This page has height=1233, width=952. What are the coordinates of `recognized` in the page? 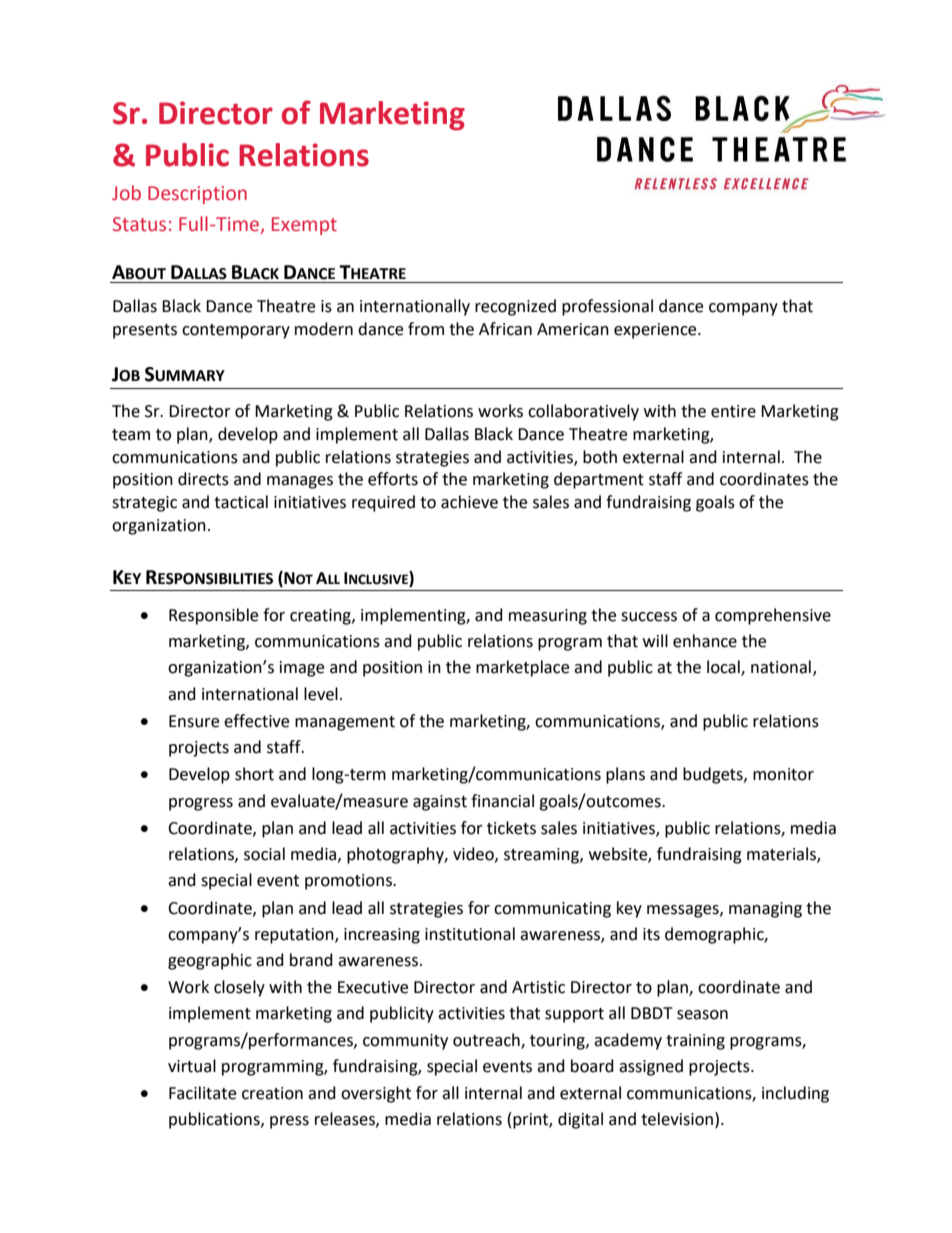 It's located at (515, 307).
